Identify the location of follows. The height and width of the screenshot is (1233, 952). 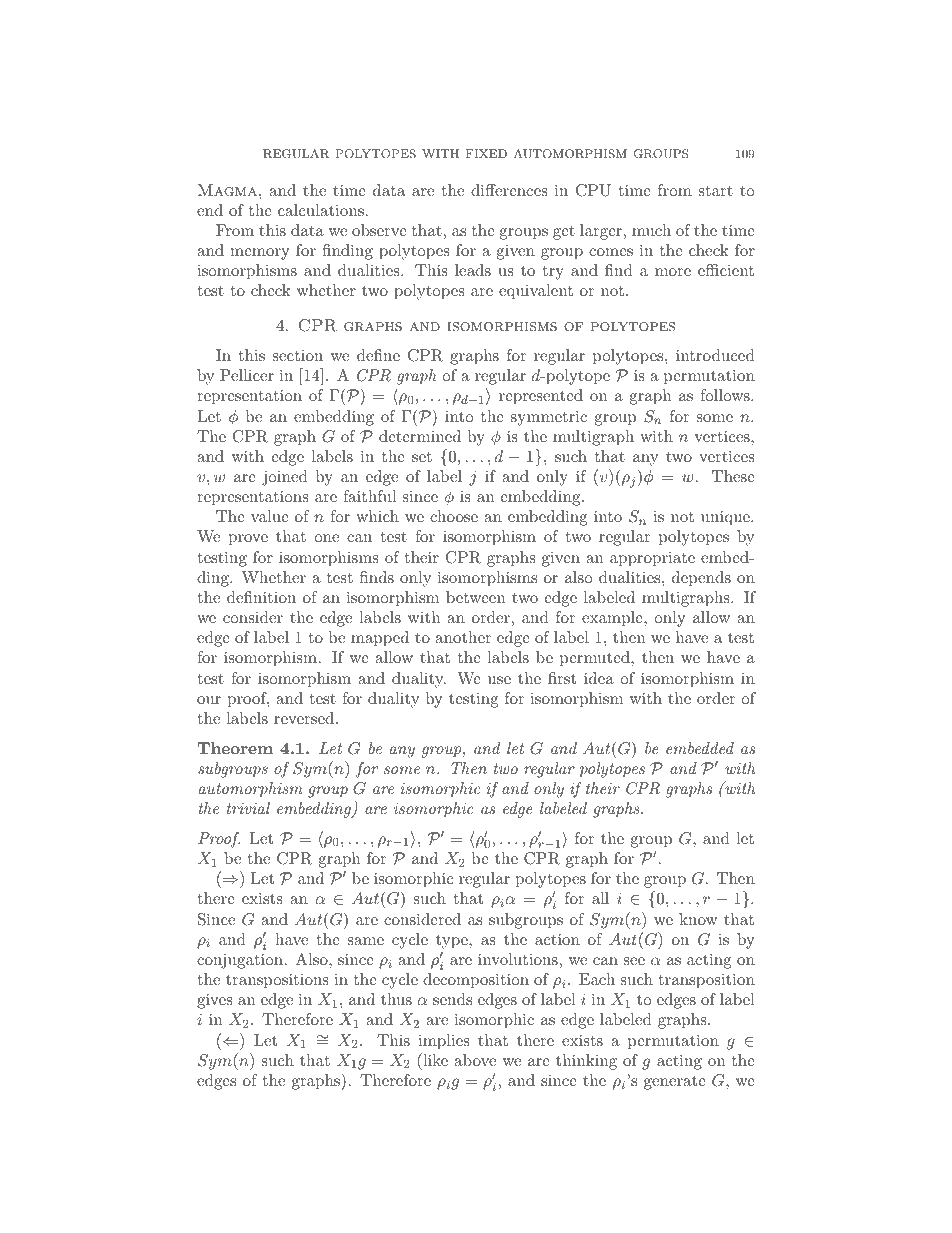
(726, 395).
